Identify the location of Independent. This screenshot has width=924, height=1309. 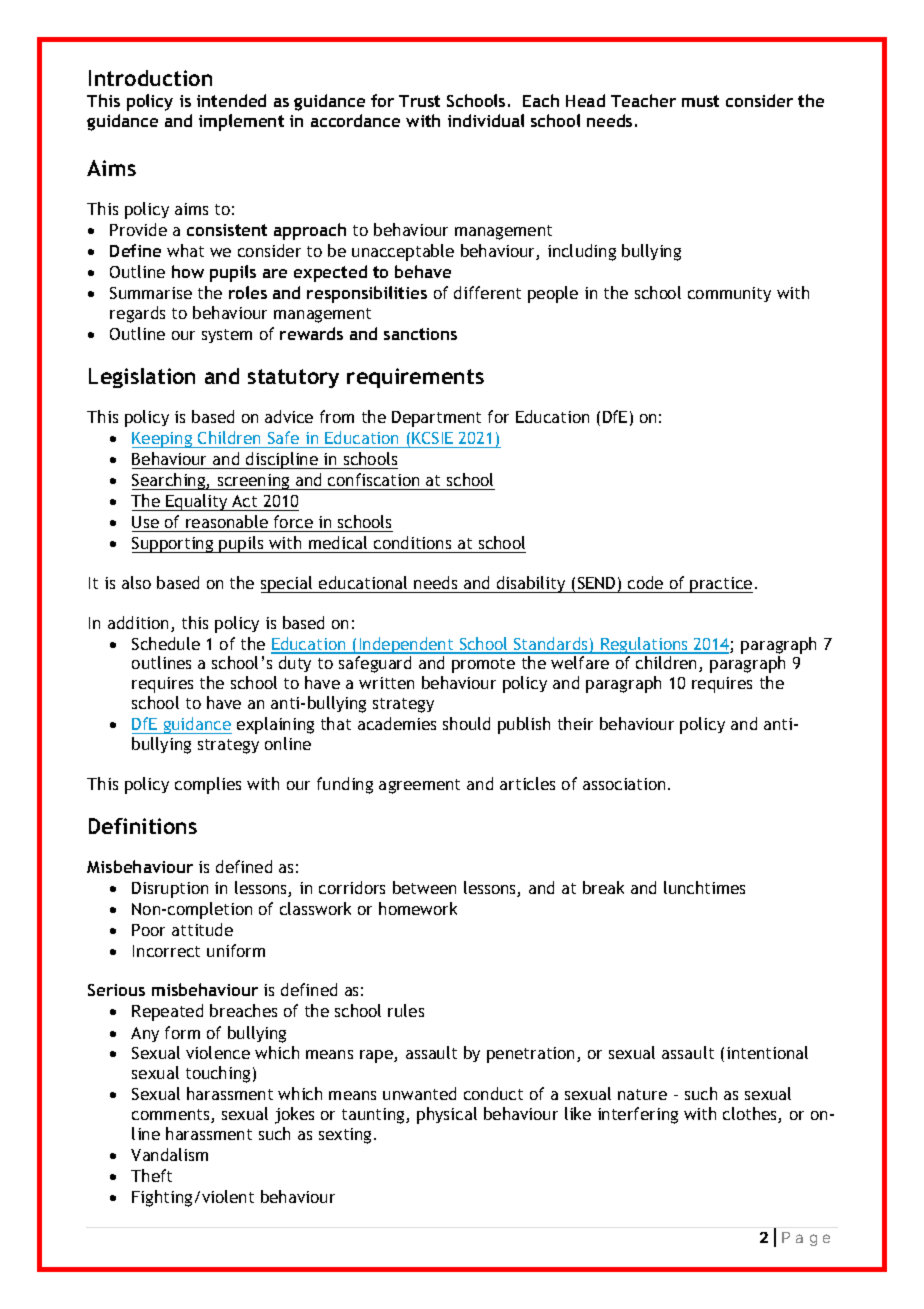
(406, 645).
